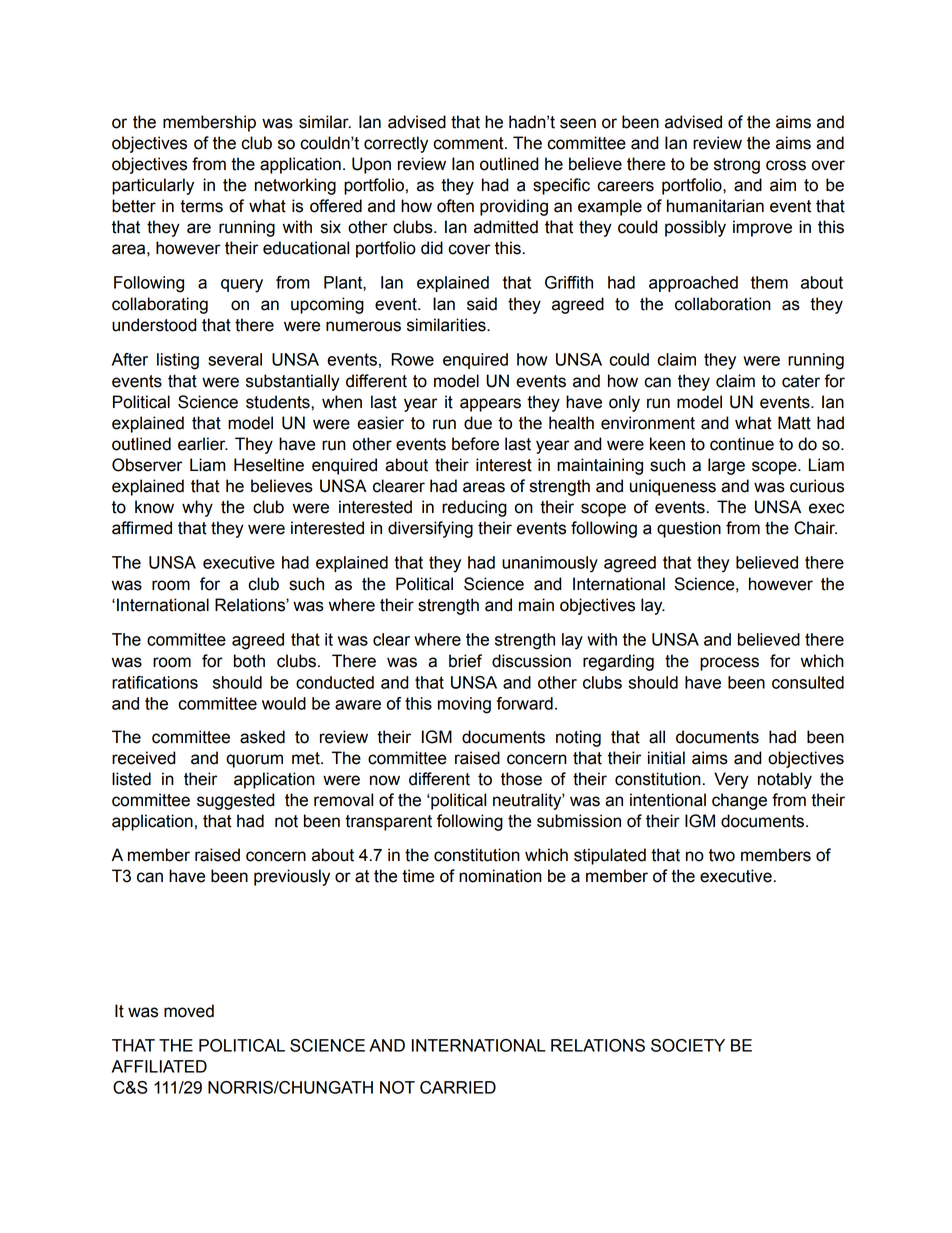 The height and width of the screenshot is (1233, 952). What do you see at coordinates (153, 186) in the screenshot?
I see `particularly` at bounding box center [153, 186].
